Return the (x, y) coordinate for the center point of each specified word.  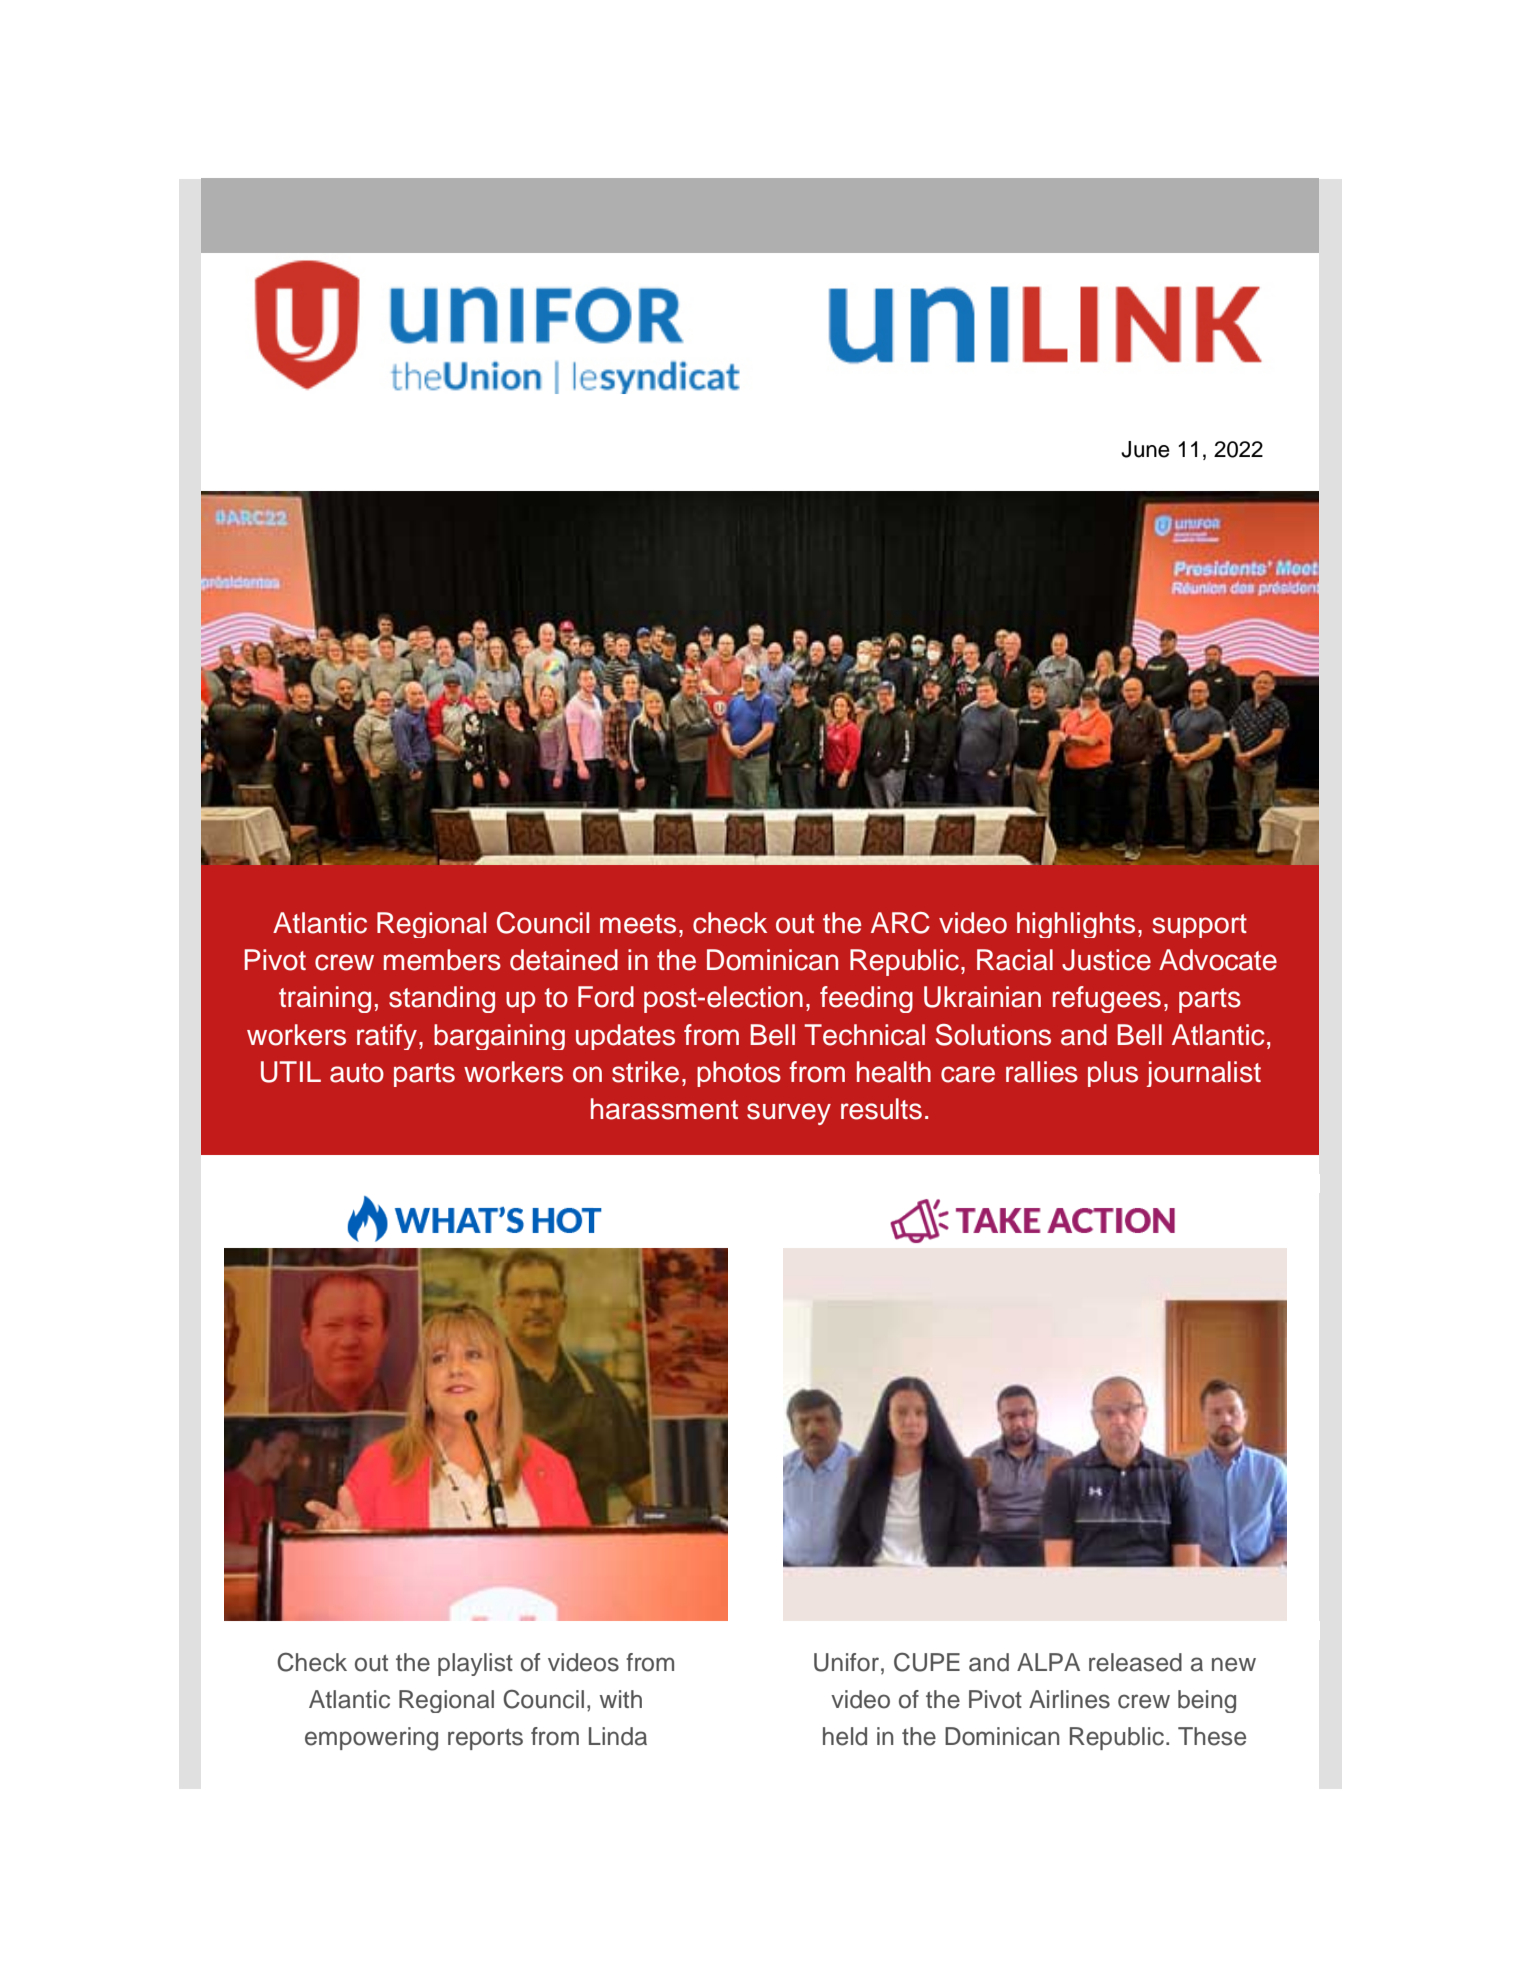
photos (739, 1074)
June (1145, 449)
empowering (371, 1739)
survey (789, 1114)
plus (1113, 1074)
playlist (475, 1664)
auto (357, 1073)
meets (638, 924)
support (1200, 926)
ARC (900, 923)
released (1135, 1662)
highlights (1076, 925)
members (442, 960)
